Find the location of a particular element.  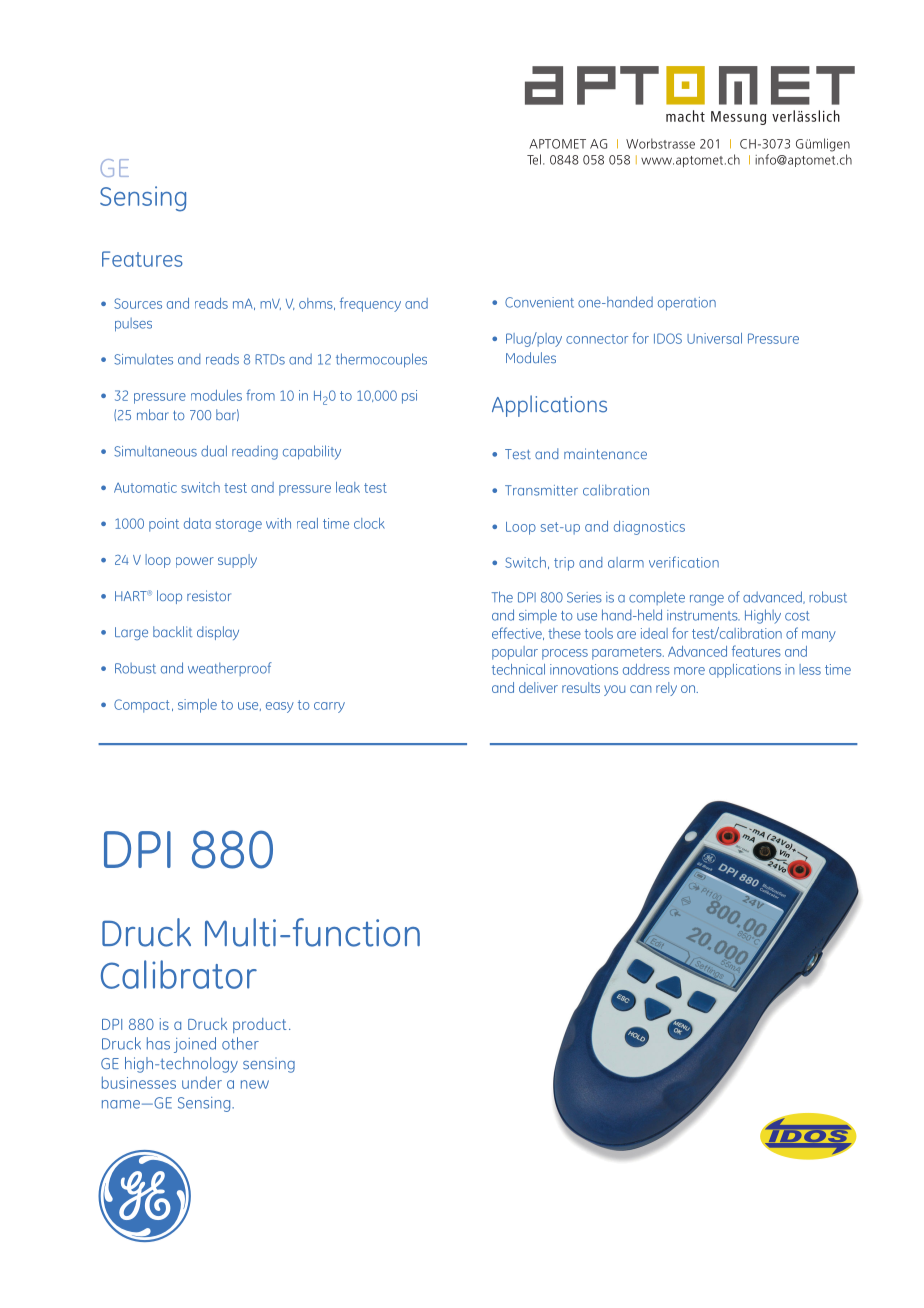

carry is located at coordinates (329, 707).
